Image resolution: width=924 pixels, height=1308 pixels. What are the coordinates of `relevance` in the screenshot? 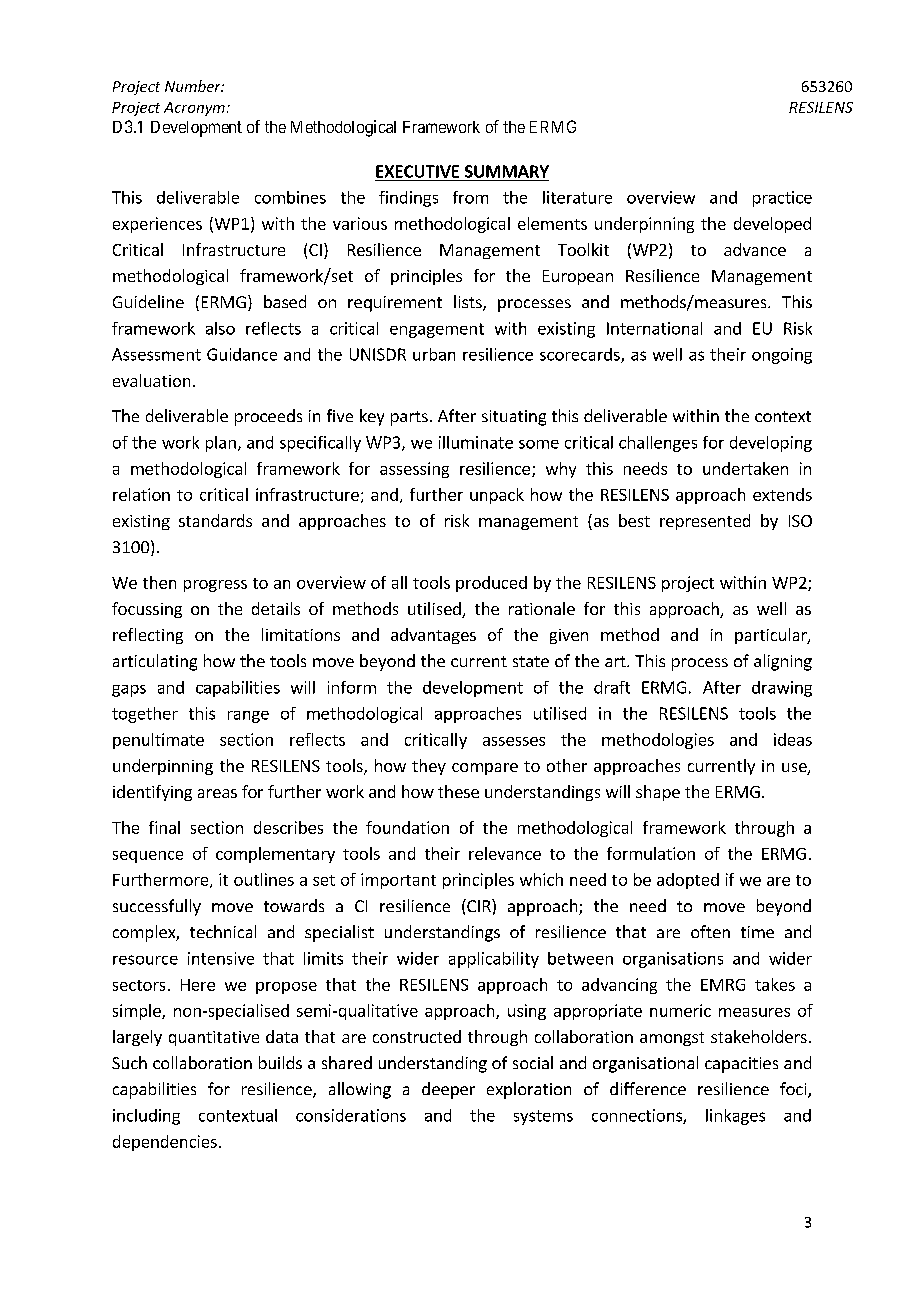 It's located at (505, 853).
